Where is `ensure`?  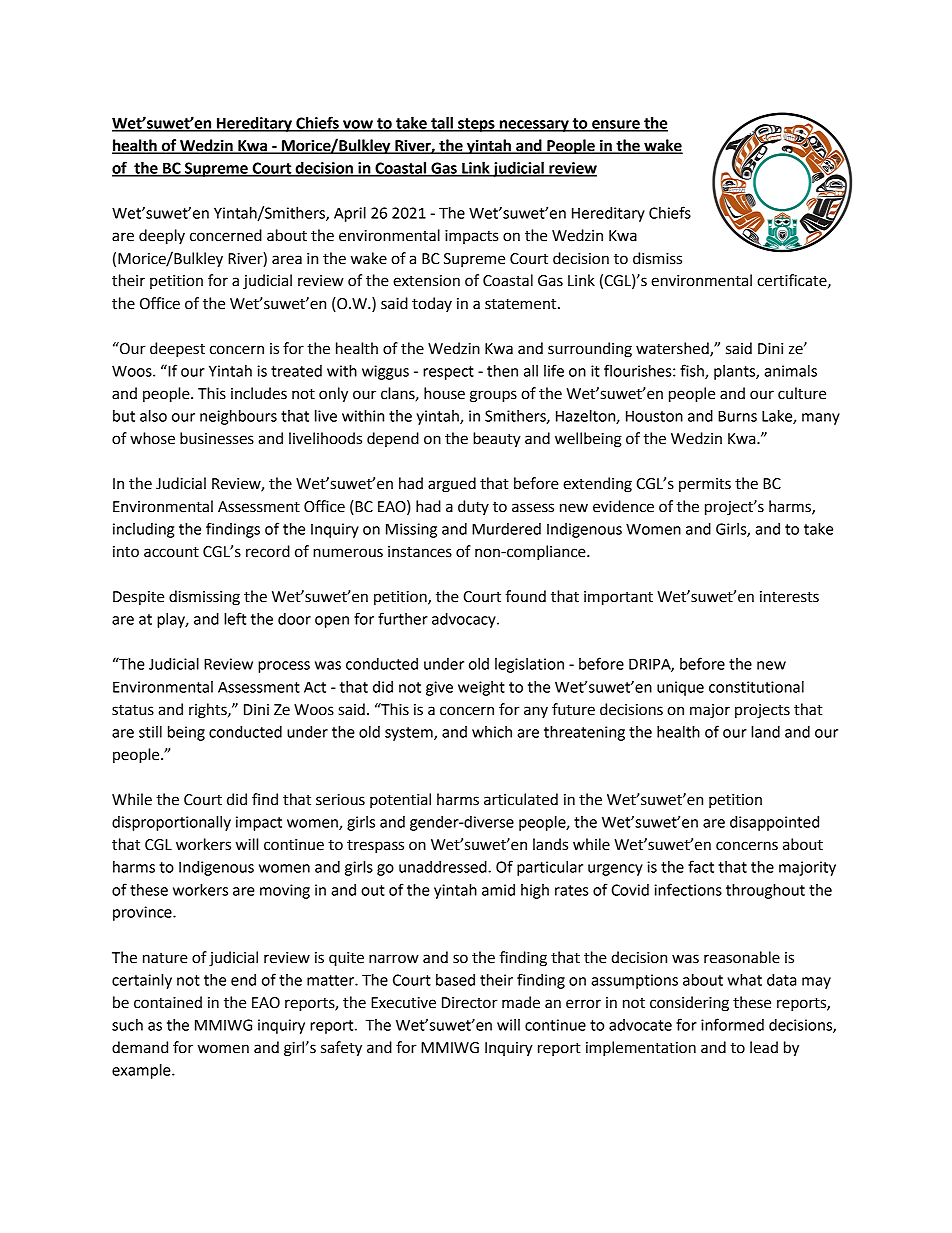 ensure is located at coordinates (616, 125).
